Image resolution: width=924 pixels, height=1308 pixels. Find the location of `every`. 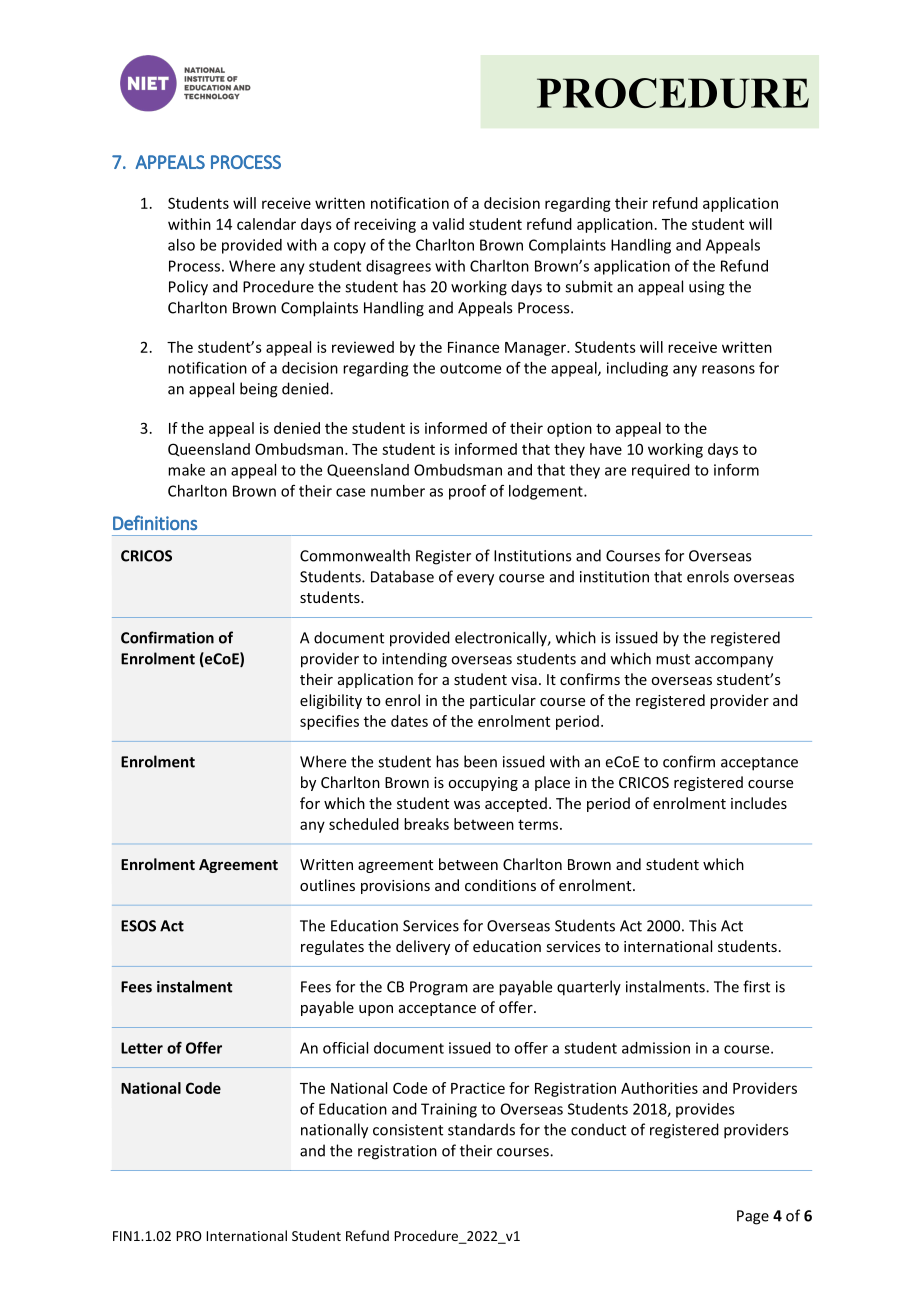

every is located at coordinates (475, 580).
